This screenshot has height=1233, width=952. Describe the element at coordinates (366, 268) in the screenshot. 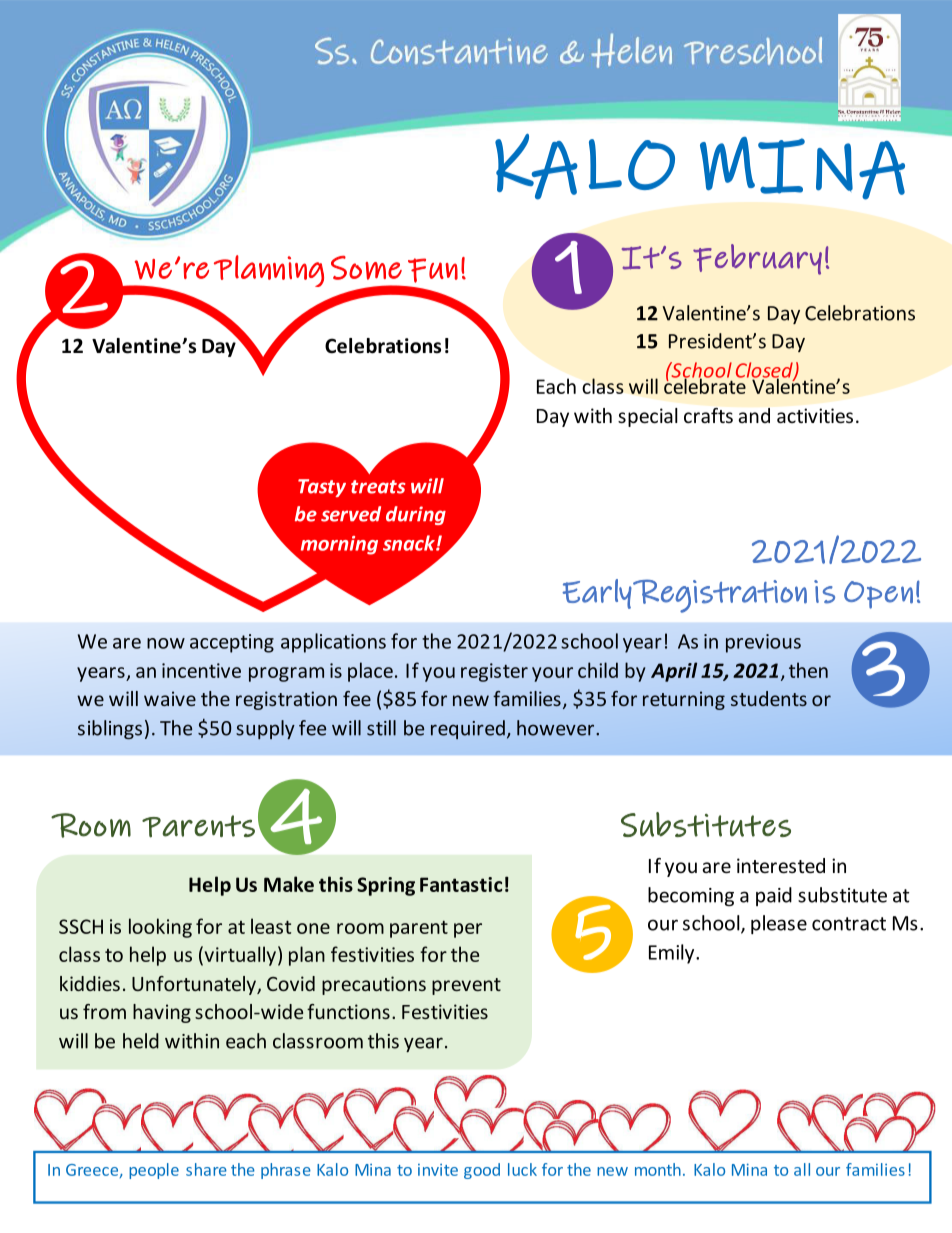

I see `Some` at that location.
